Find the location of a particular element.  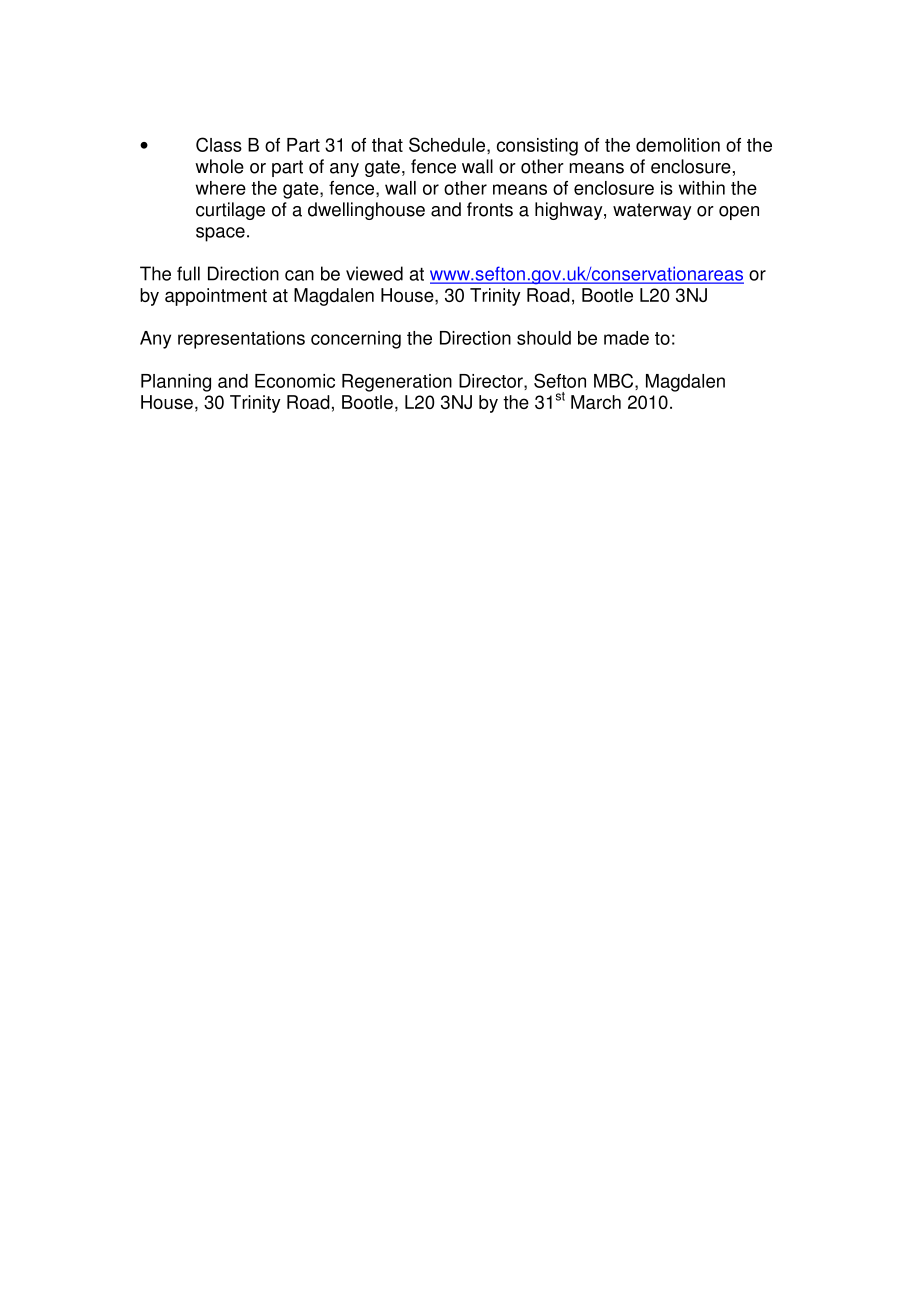

Economic is located at coordinates (295, 381).
